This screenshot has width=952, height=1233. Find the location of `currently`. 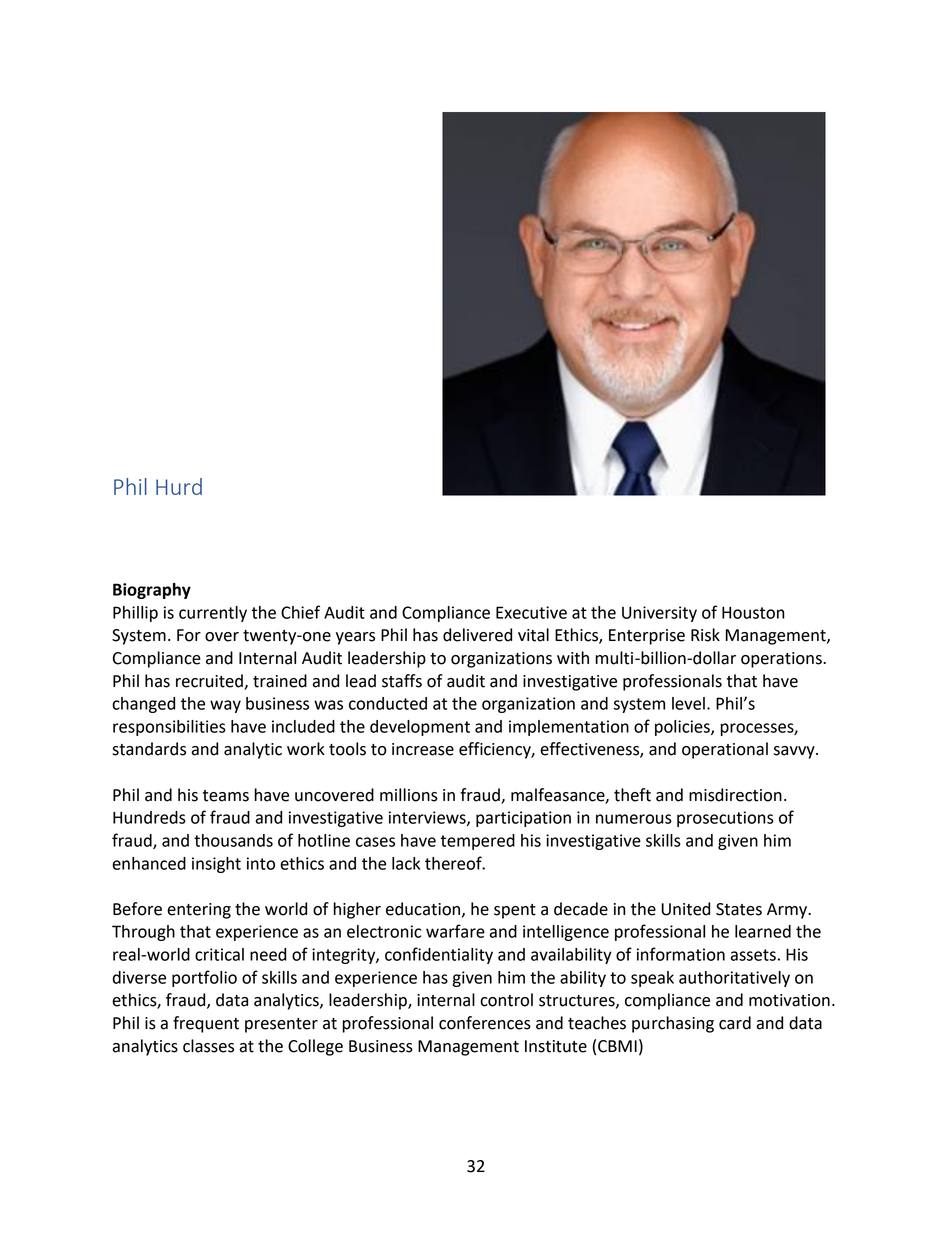

currently is located at coordinates (213, 614).
